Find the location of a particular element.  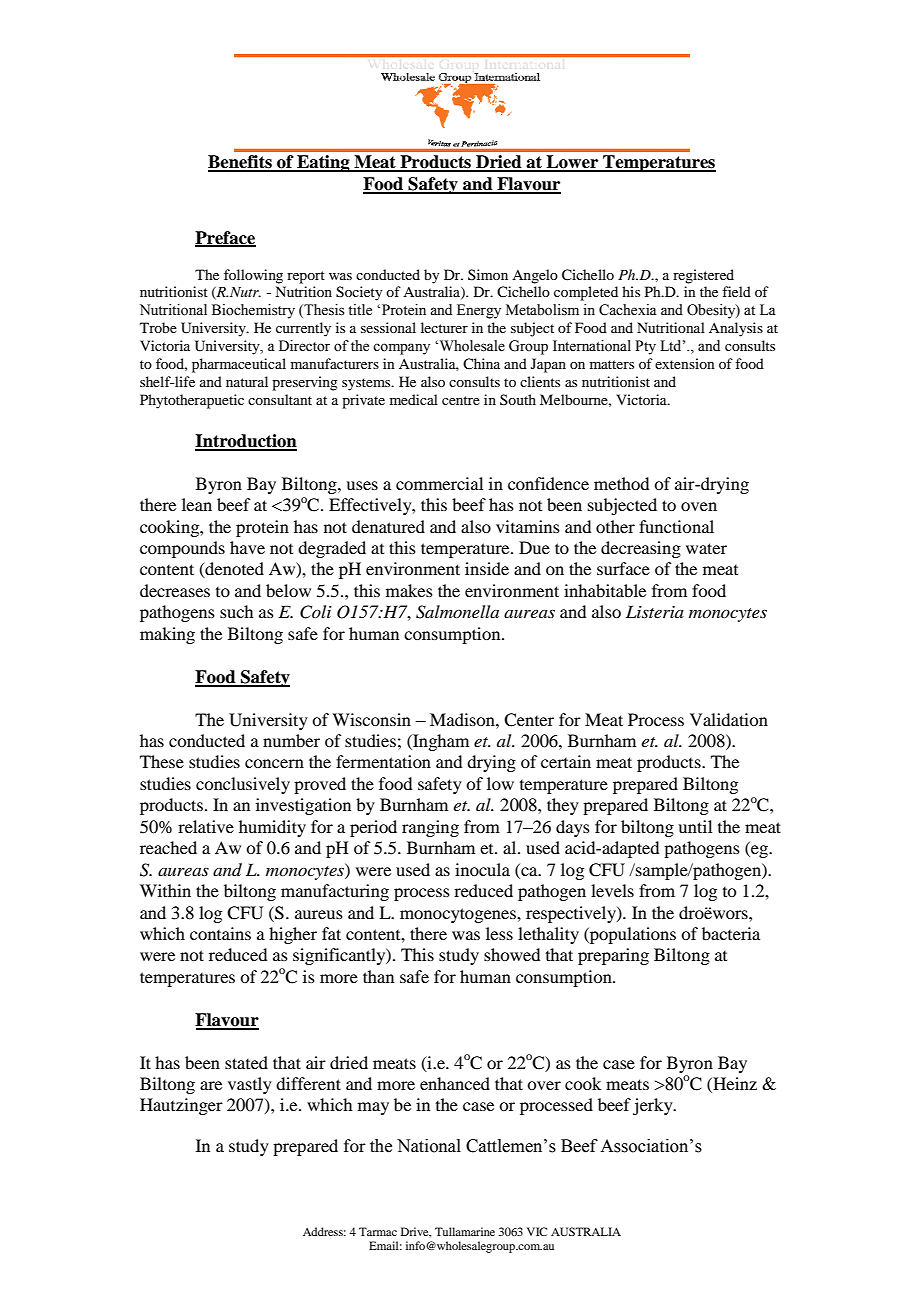

vastly is located at coordinates (250, 1085).
